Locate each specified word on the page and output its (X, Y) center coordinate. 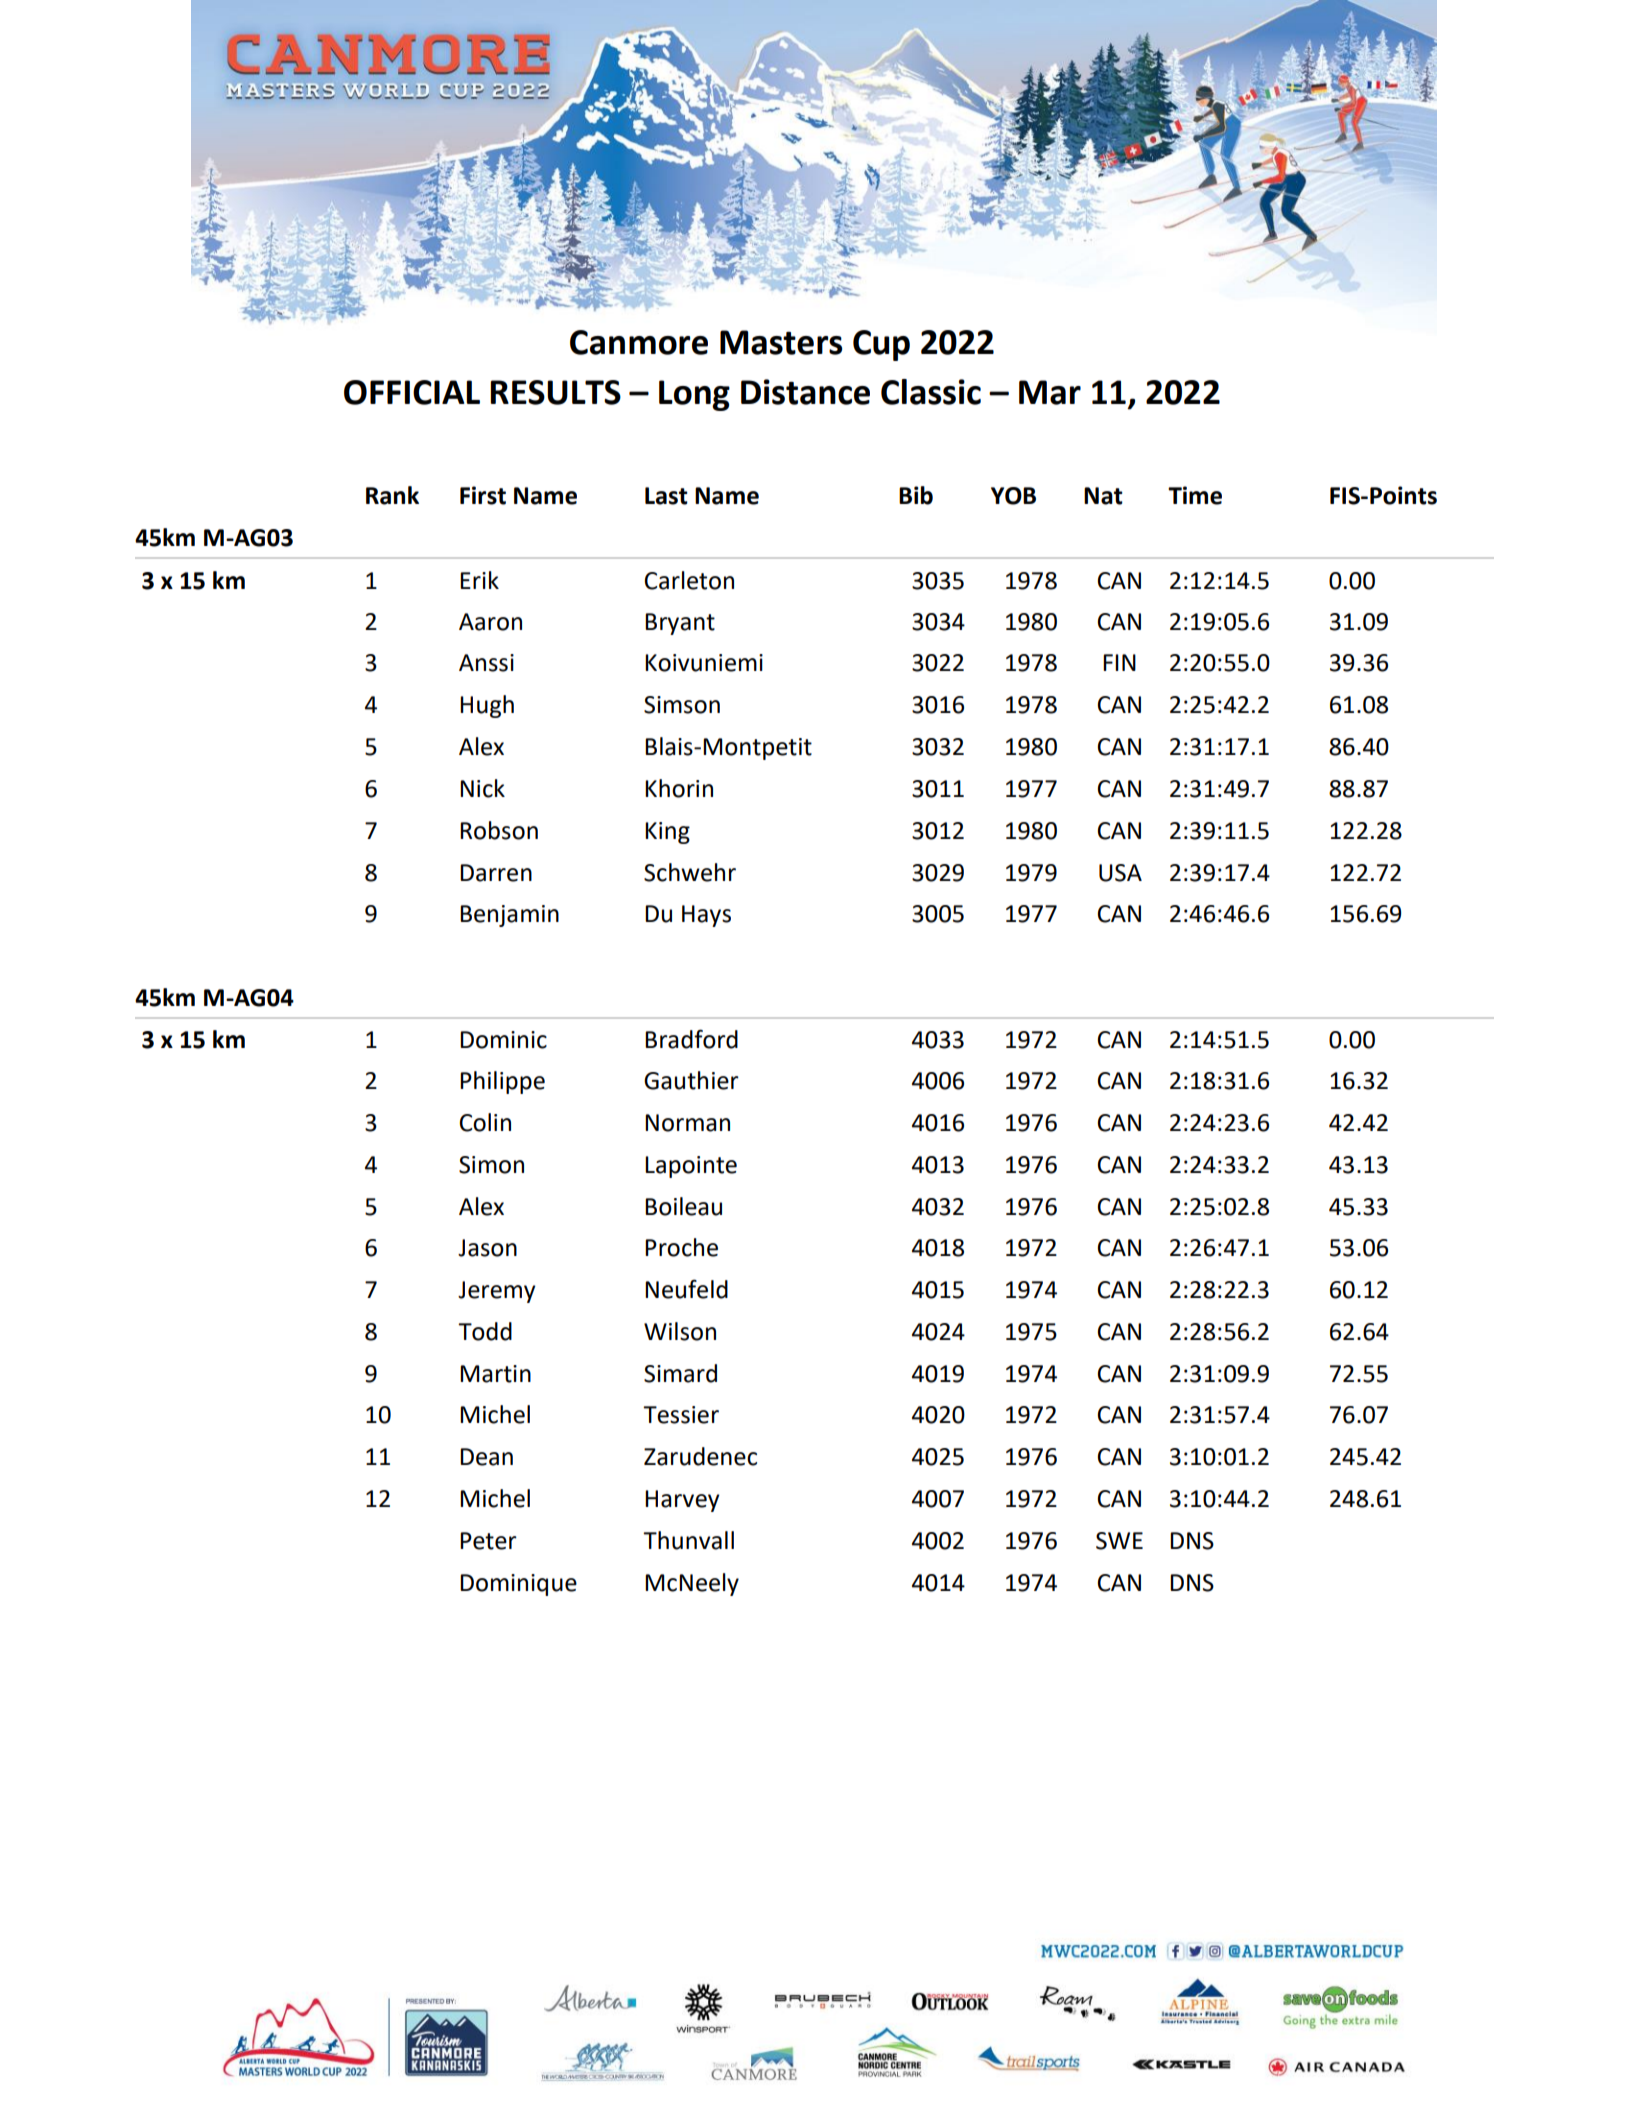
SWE (1119, 1541)
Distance (805, 392)
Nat (1103, 496)
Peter (488, 1541)
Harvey (682, 1501)
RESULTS (555, 392)
